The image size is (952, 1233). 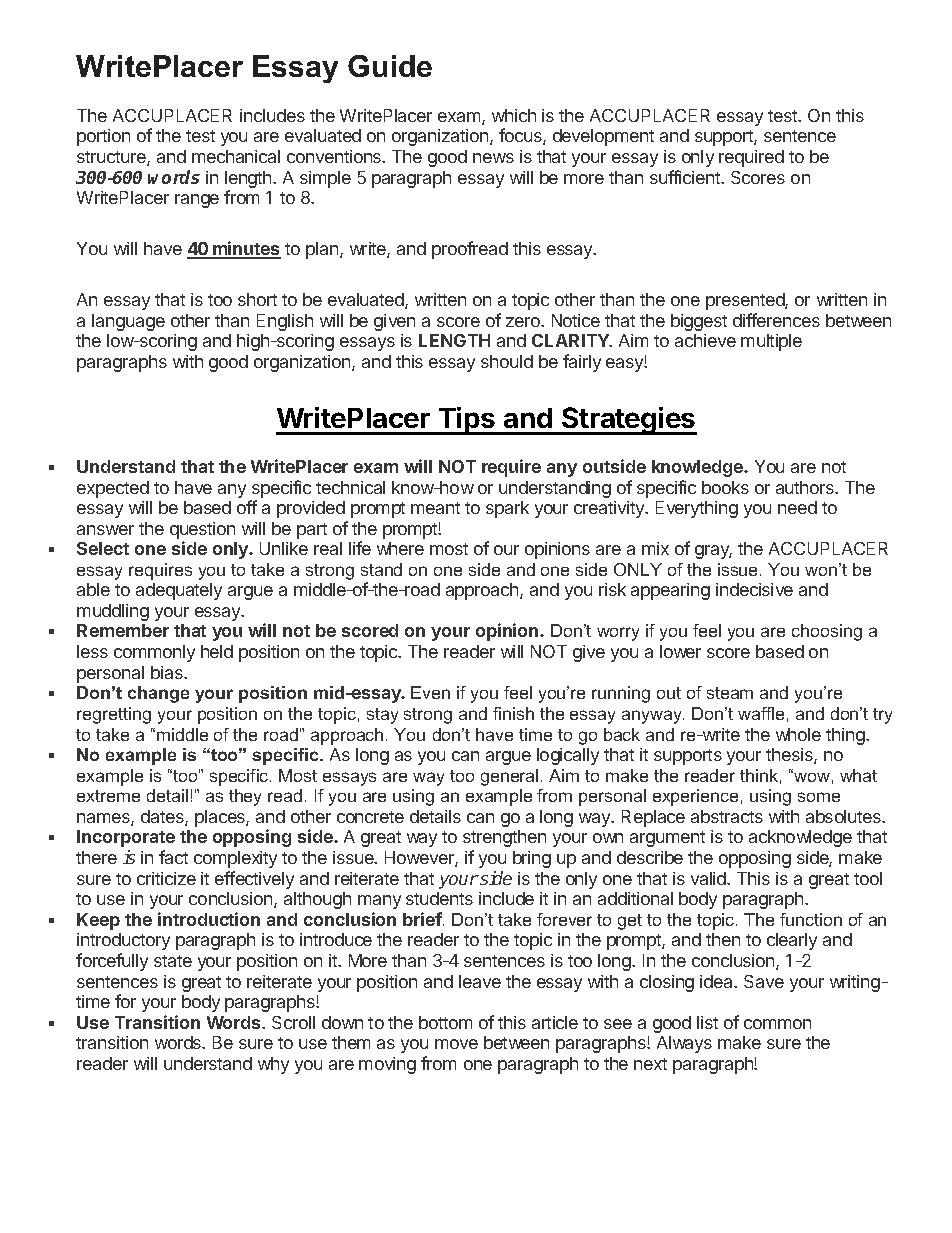 I want to click on general, so click(x=509, y=777).
